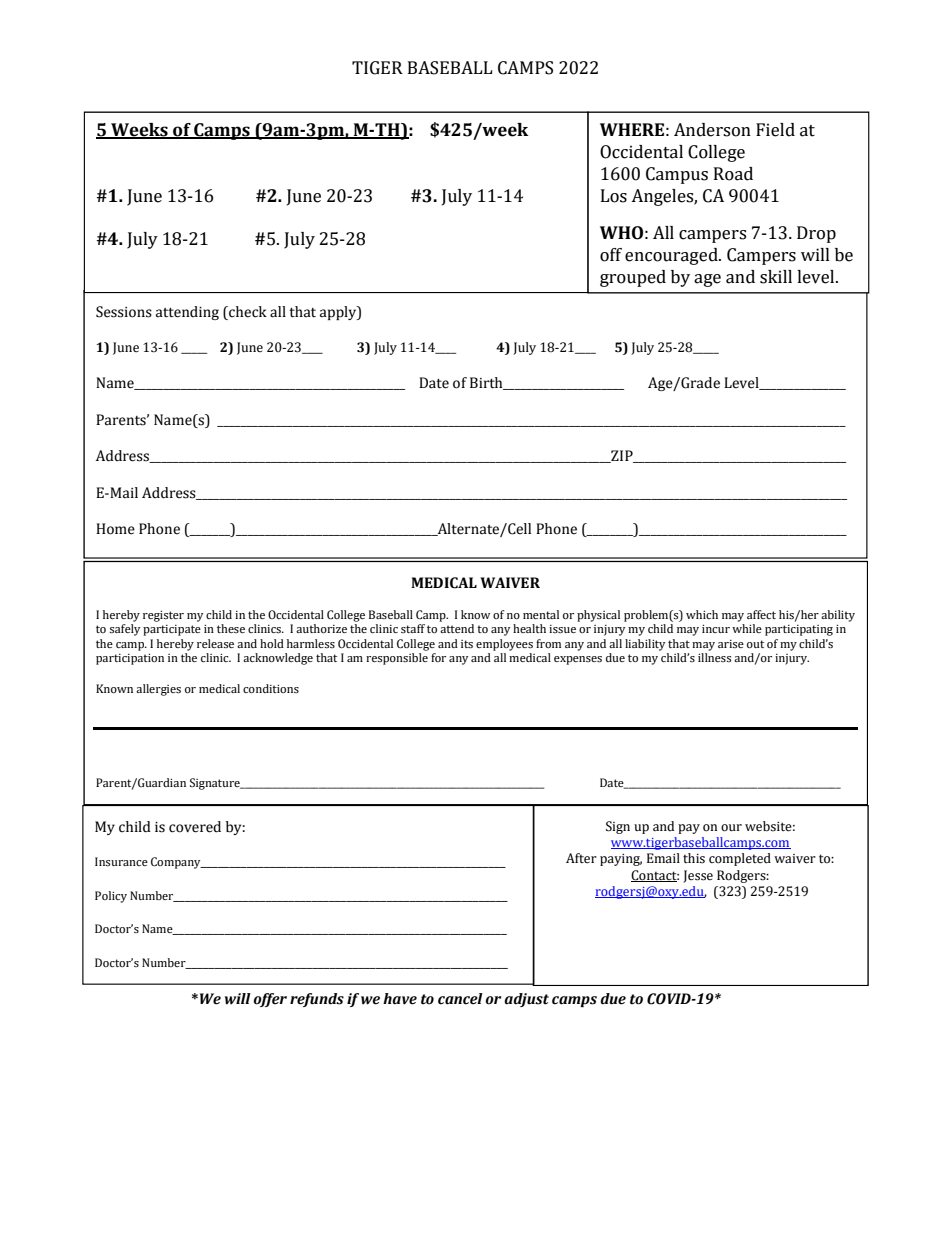 This image has height=1233, width=952. What do you see at coordinates (731, 644) in the image?
I see `arise` at bounding box center [731, 644].
